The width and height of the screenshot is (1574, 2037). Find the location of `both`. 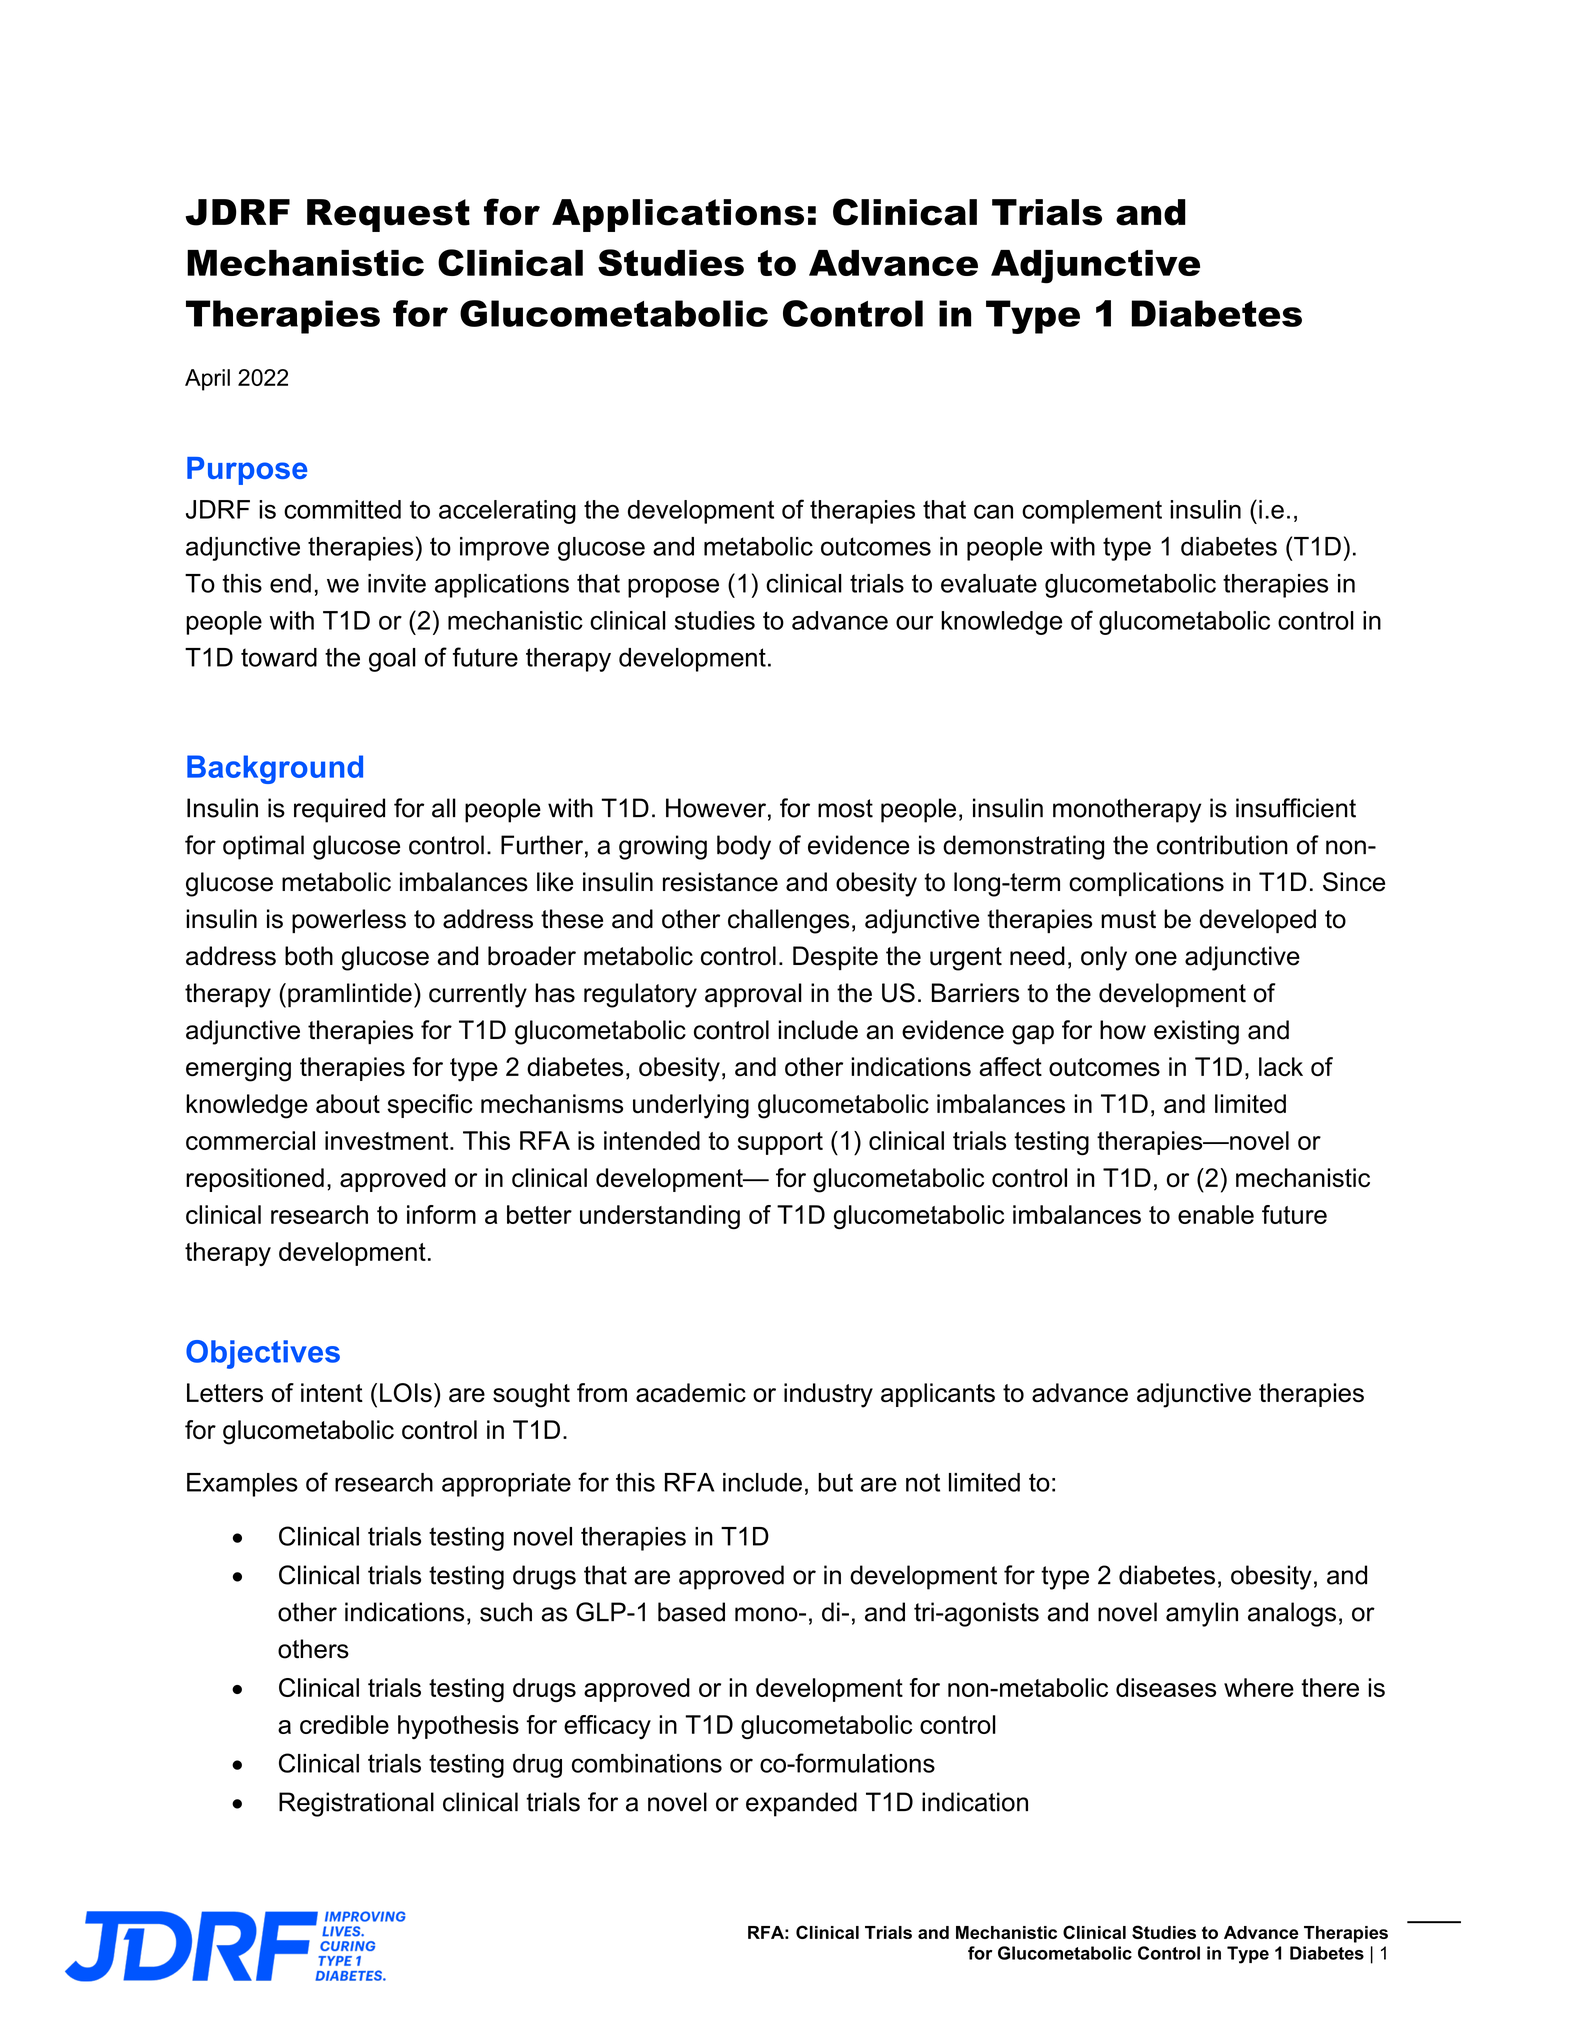

both is located at coordinates (309, 956).
